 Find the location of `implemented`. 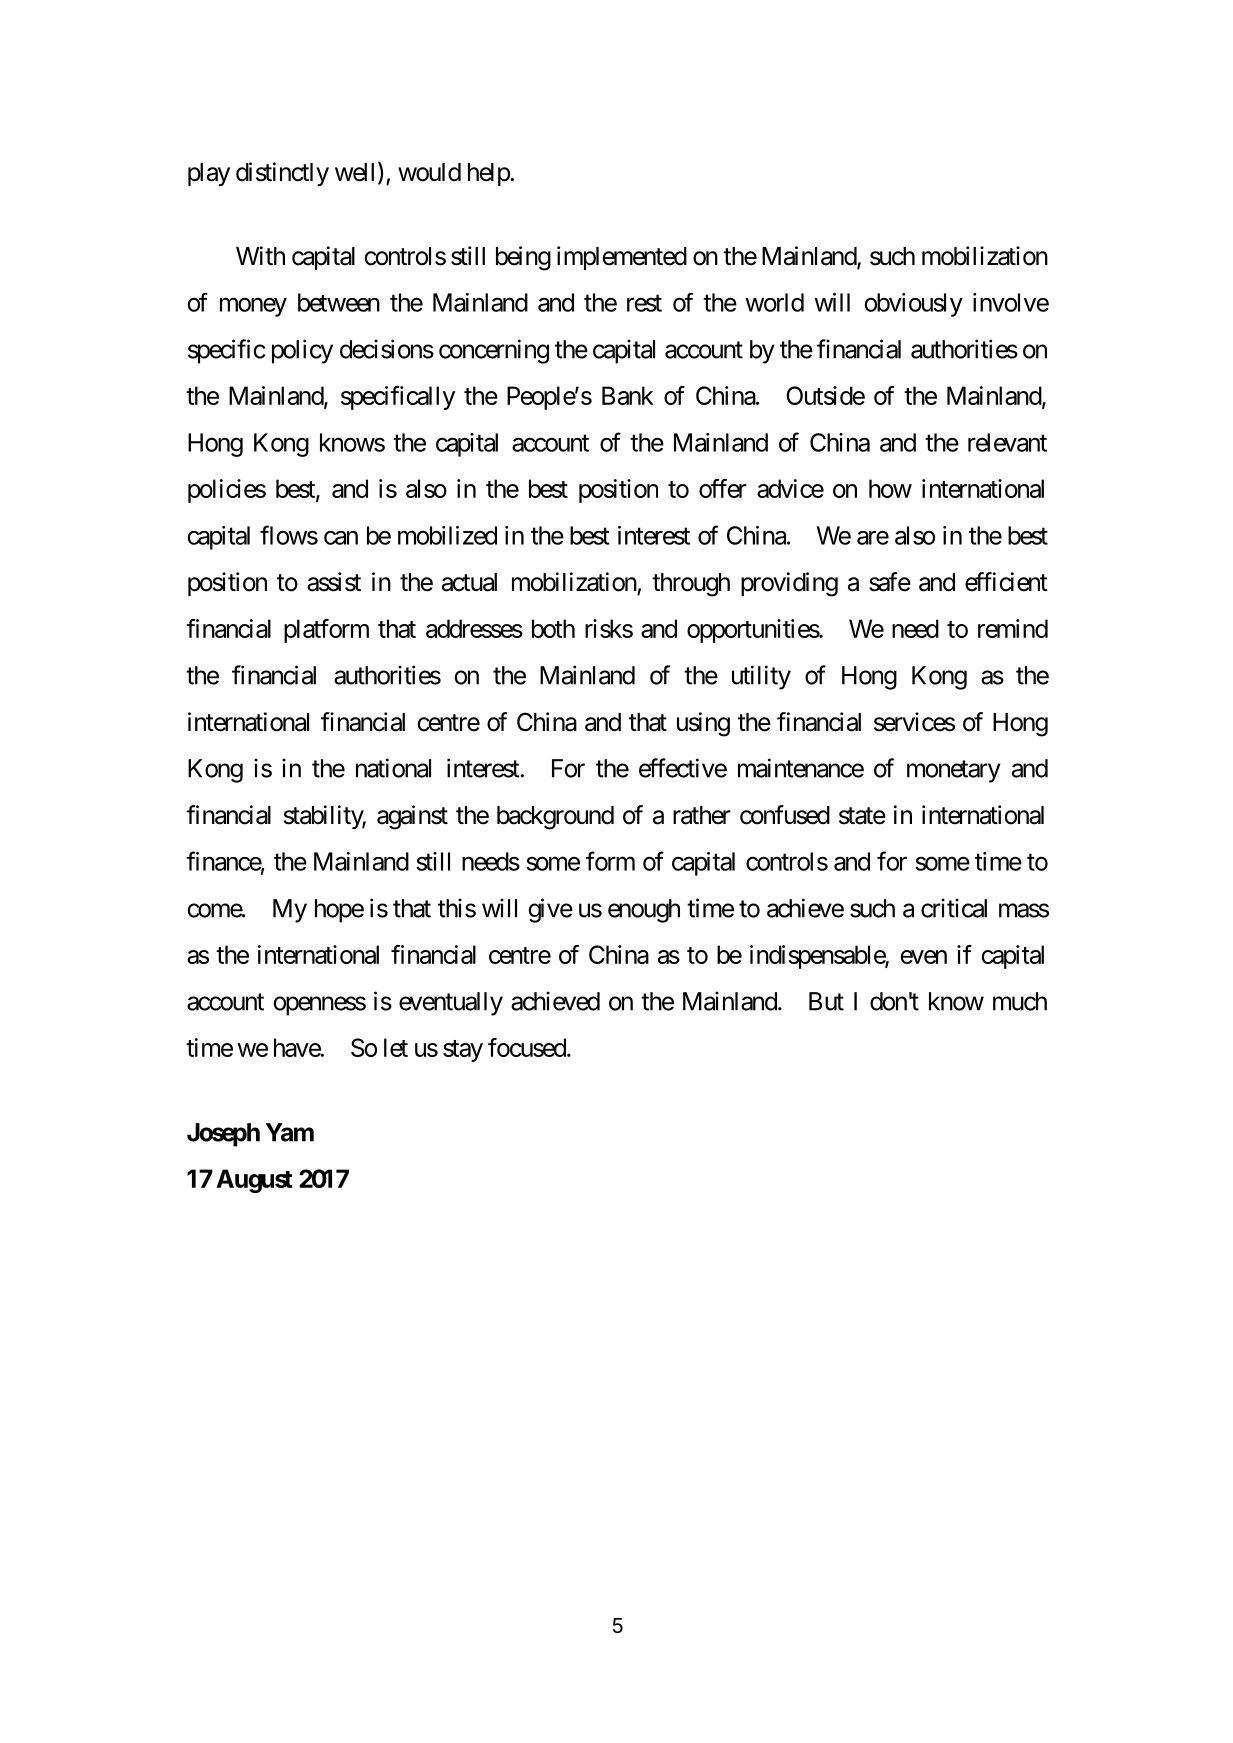

implemented is located at coordinates (622, 258).
